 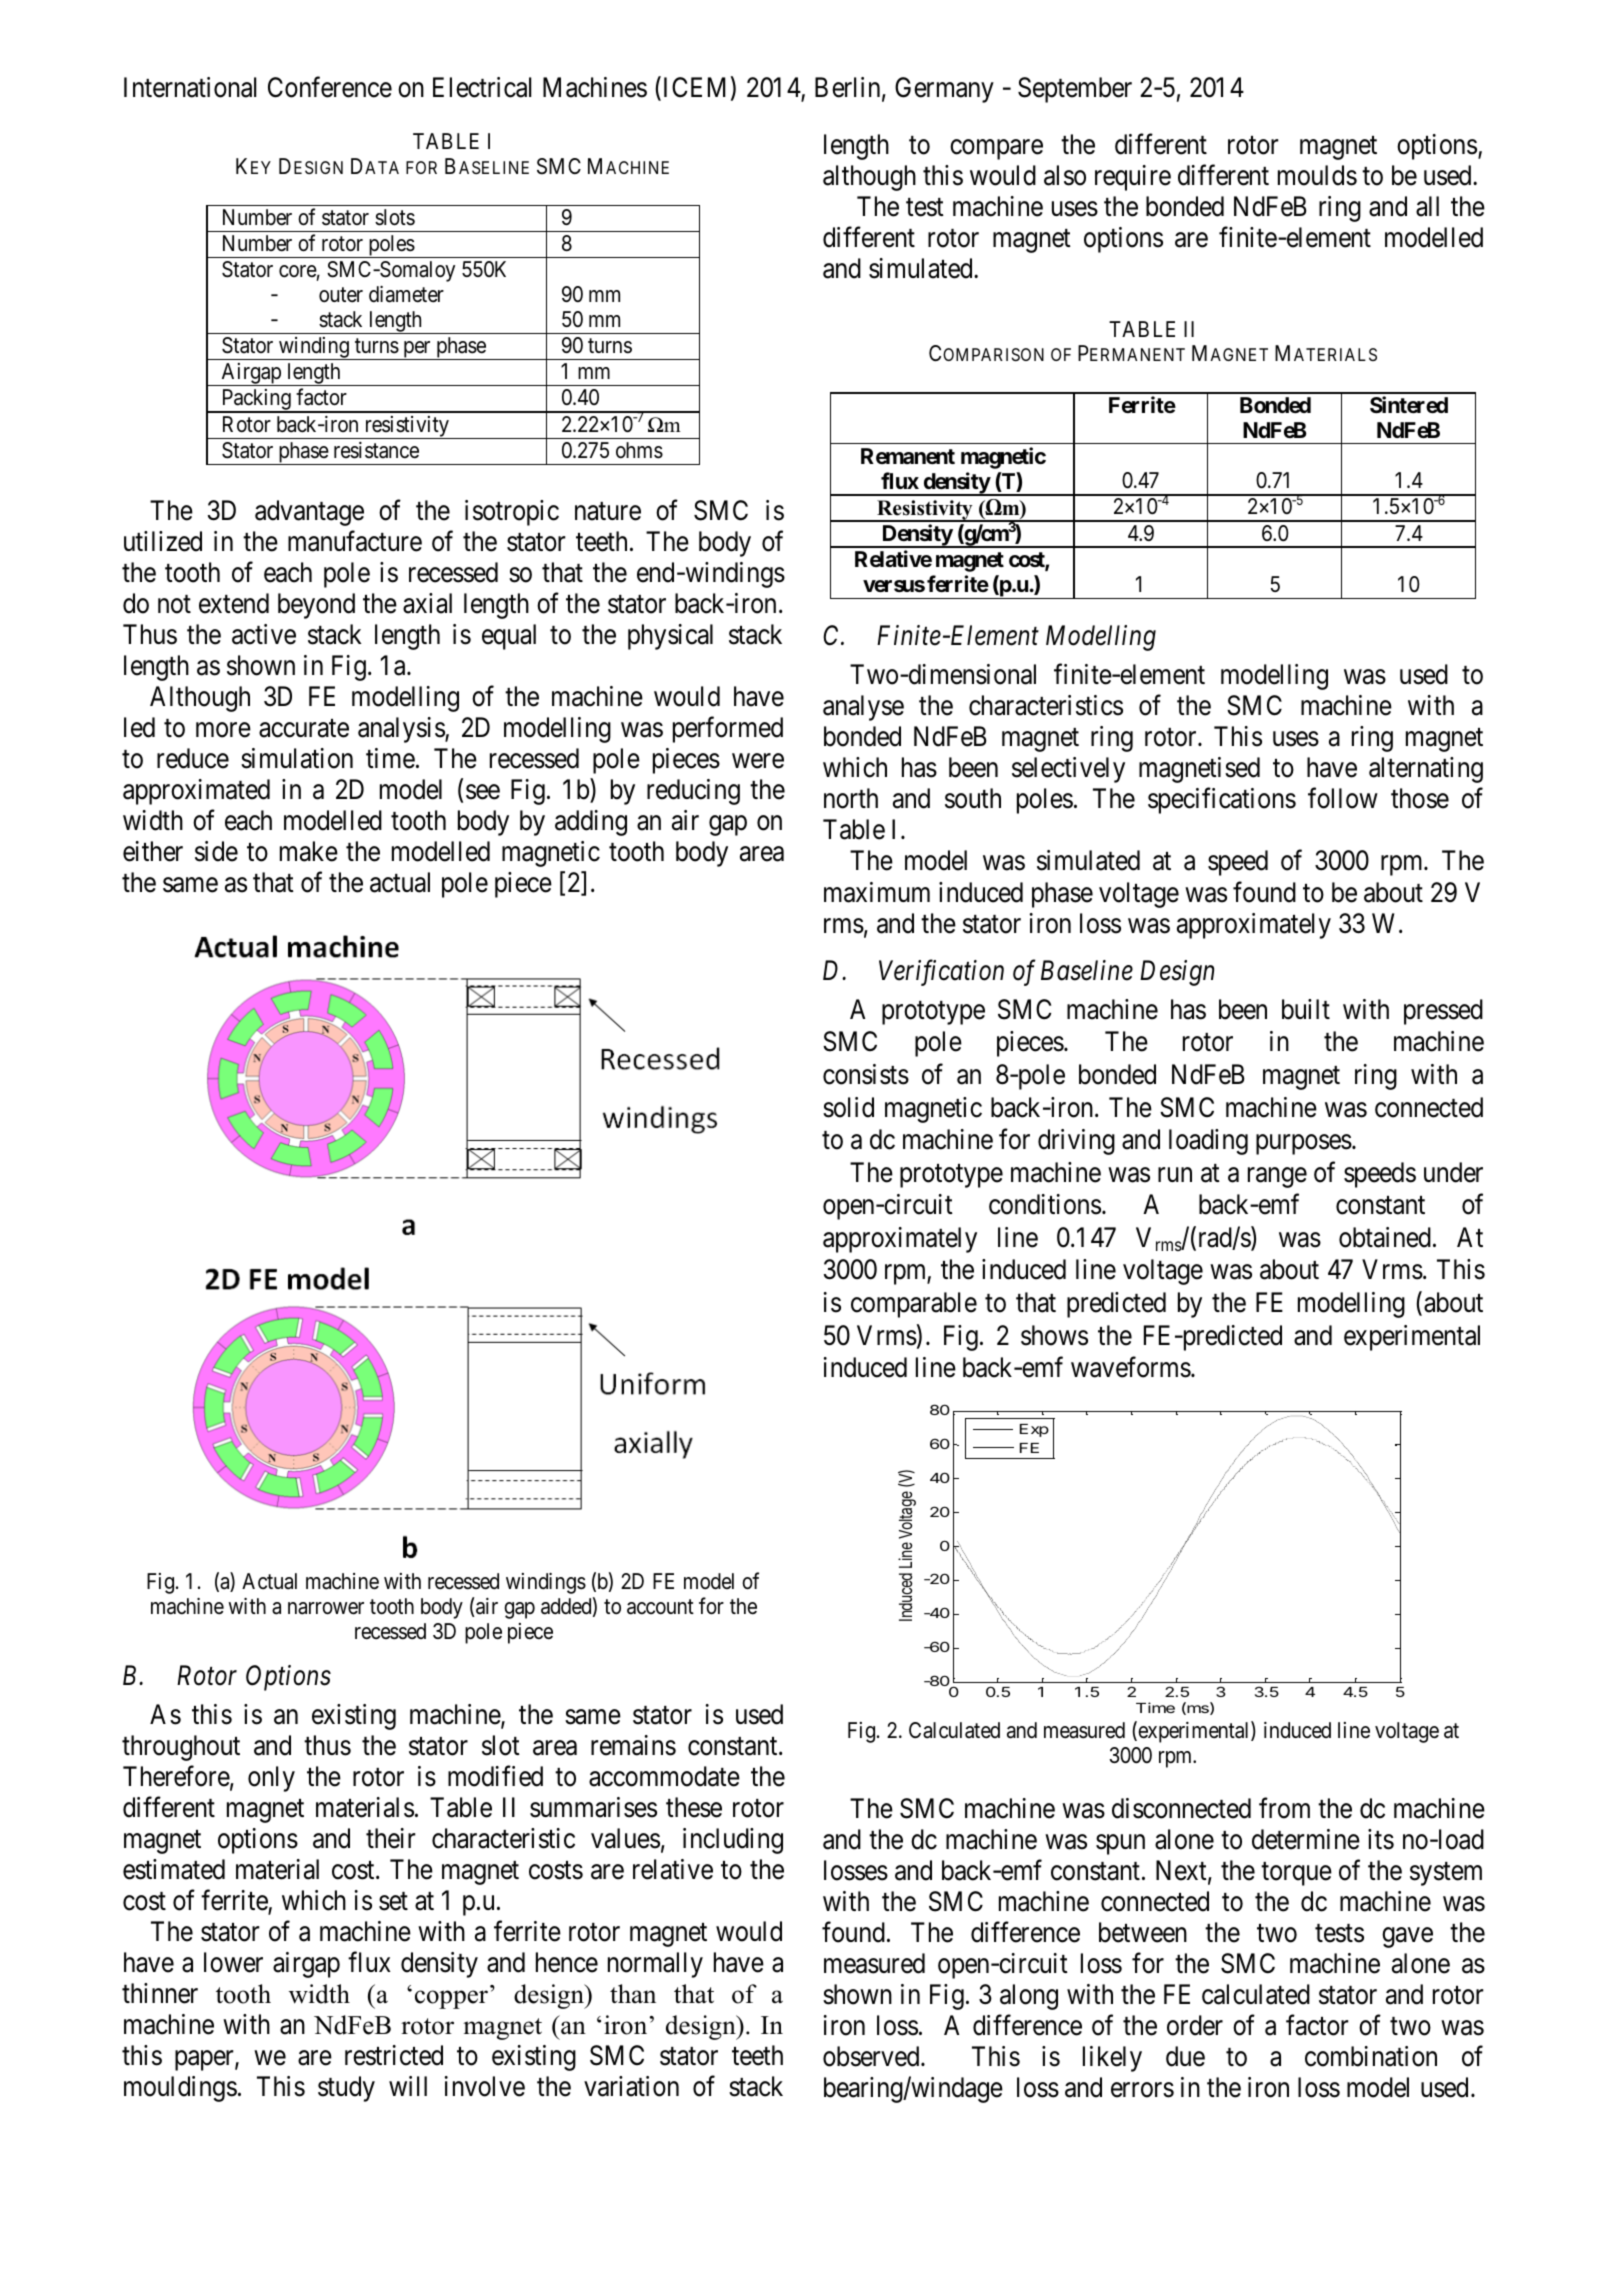 I want to click on were, so click(x=758, y=761).
